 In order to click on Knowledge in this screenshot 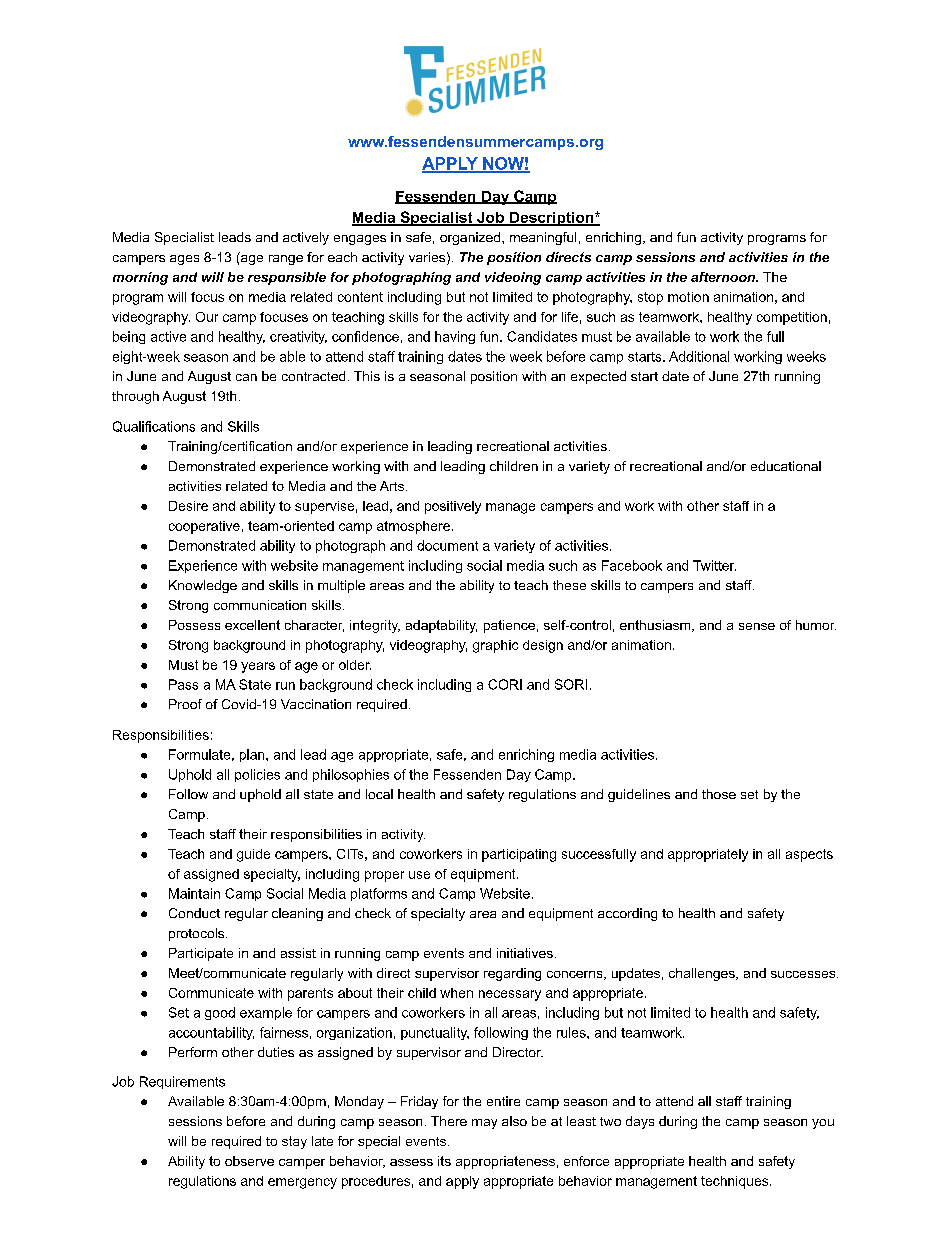, I will do `click(203, 586)`.
